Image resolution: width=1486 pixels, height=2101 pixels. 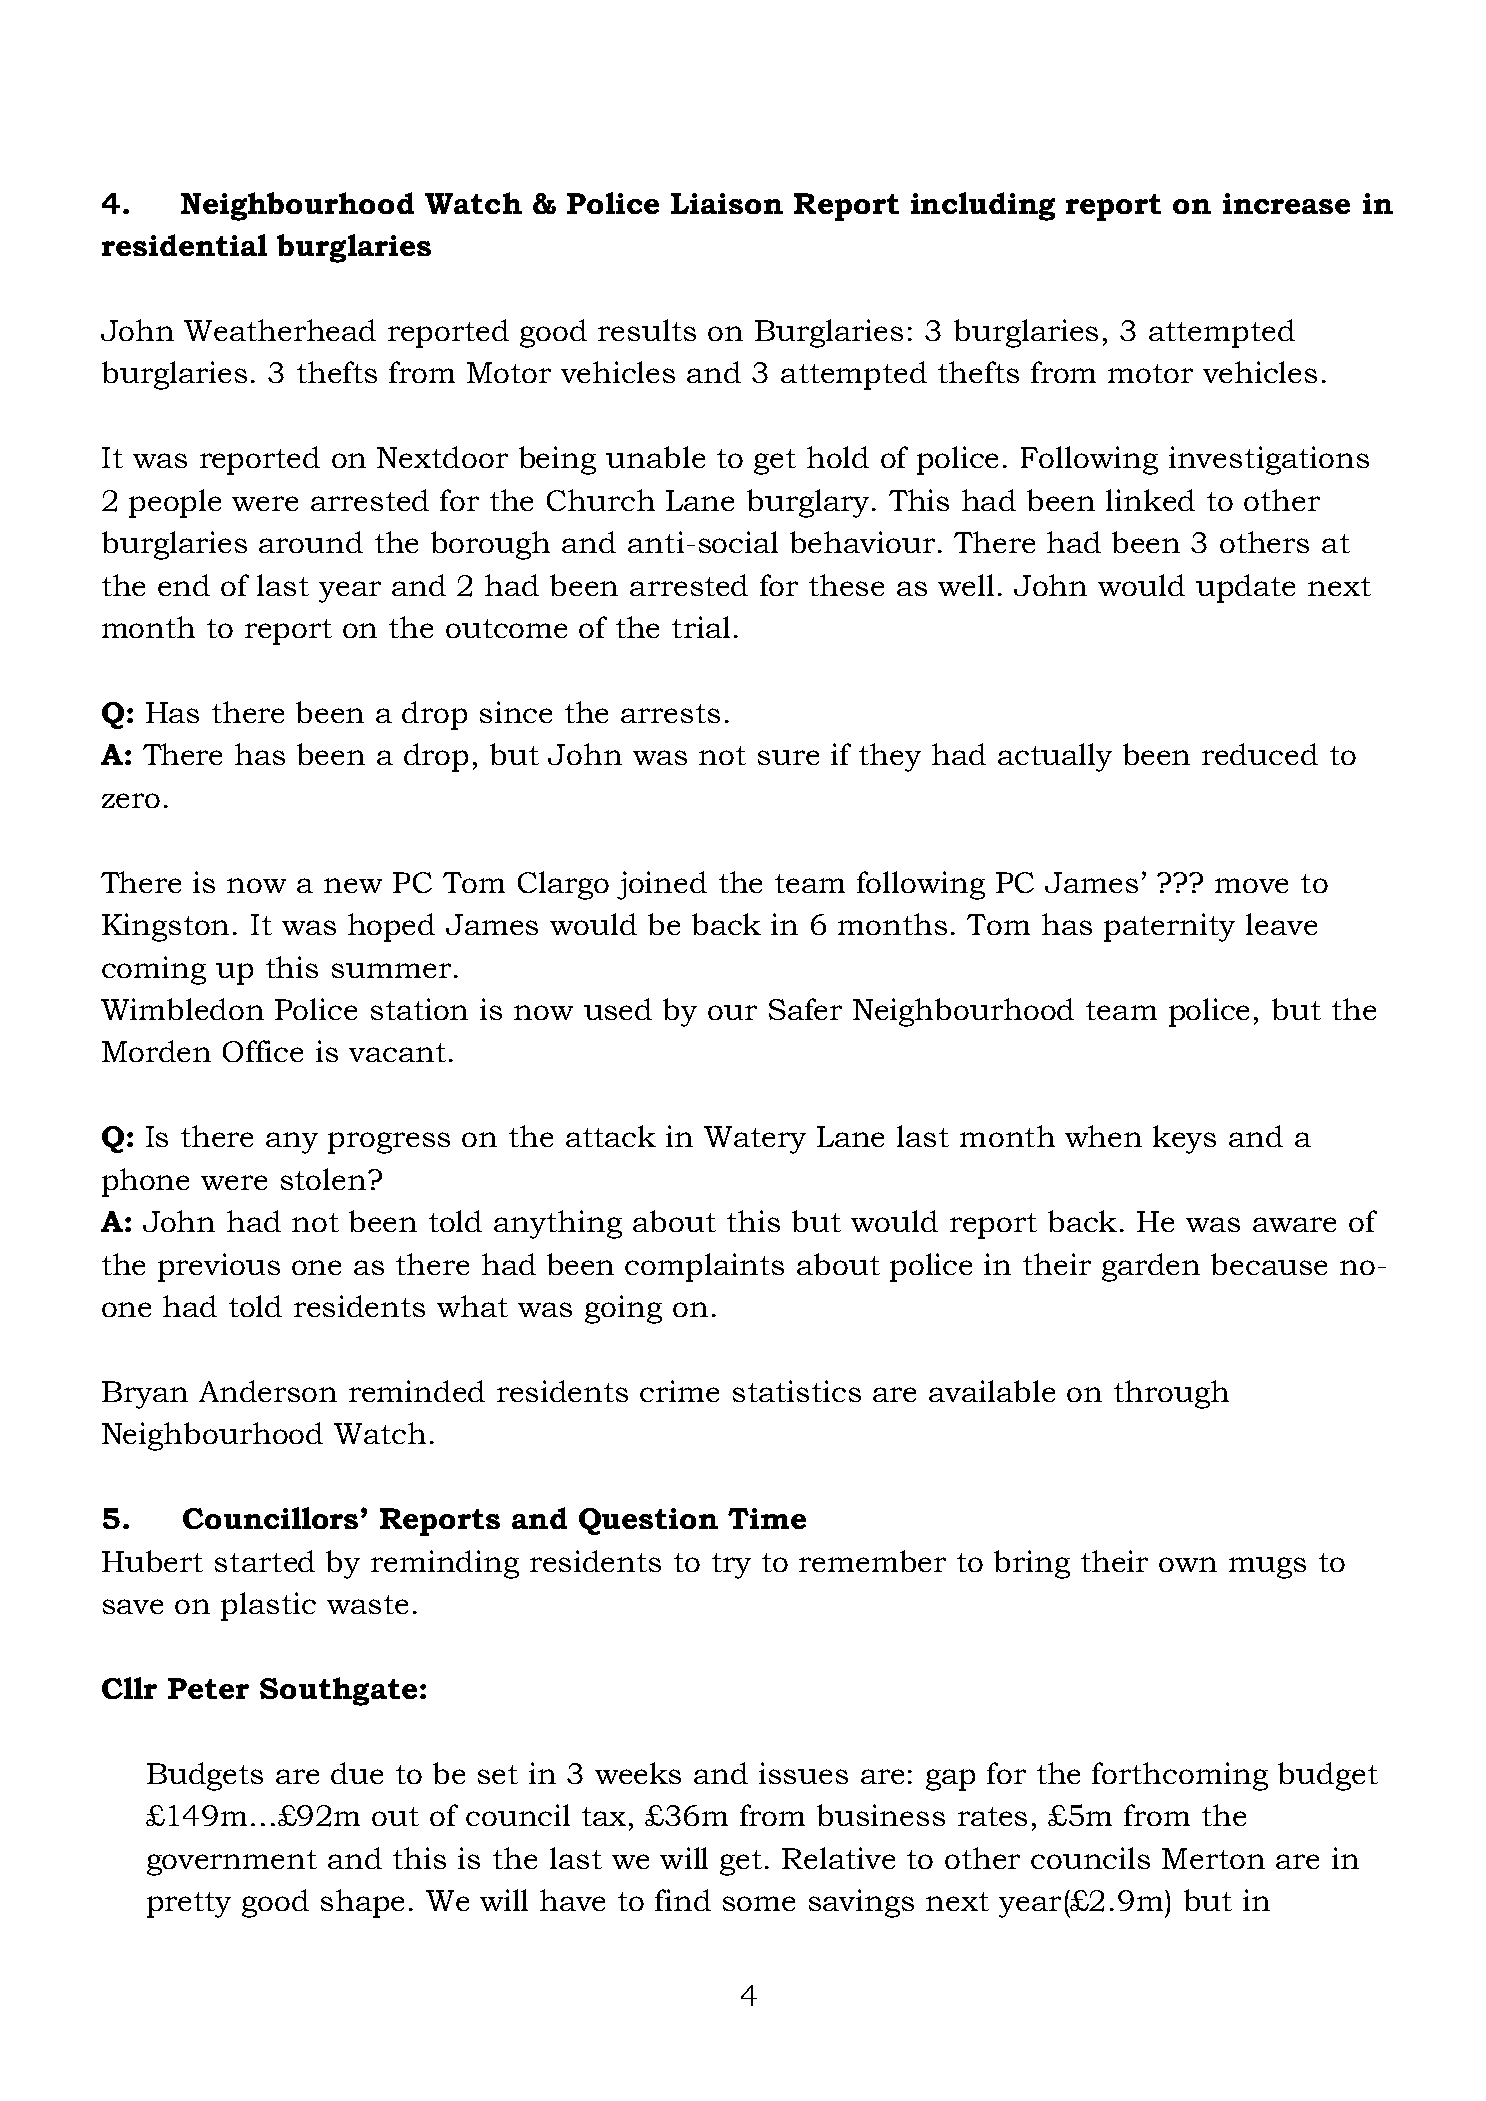 I want to click on actually, so click(x=1055, y=757).
